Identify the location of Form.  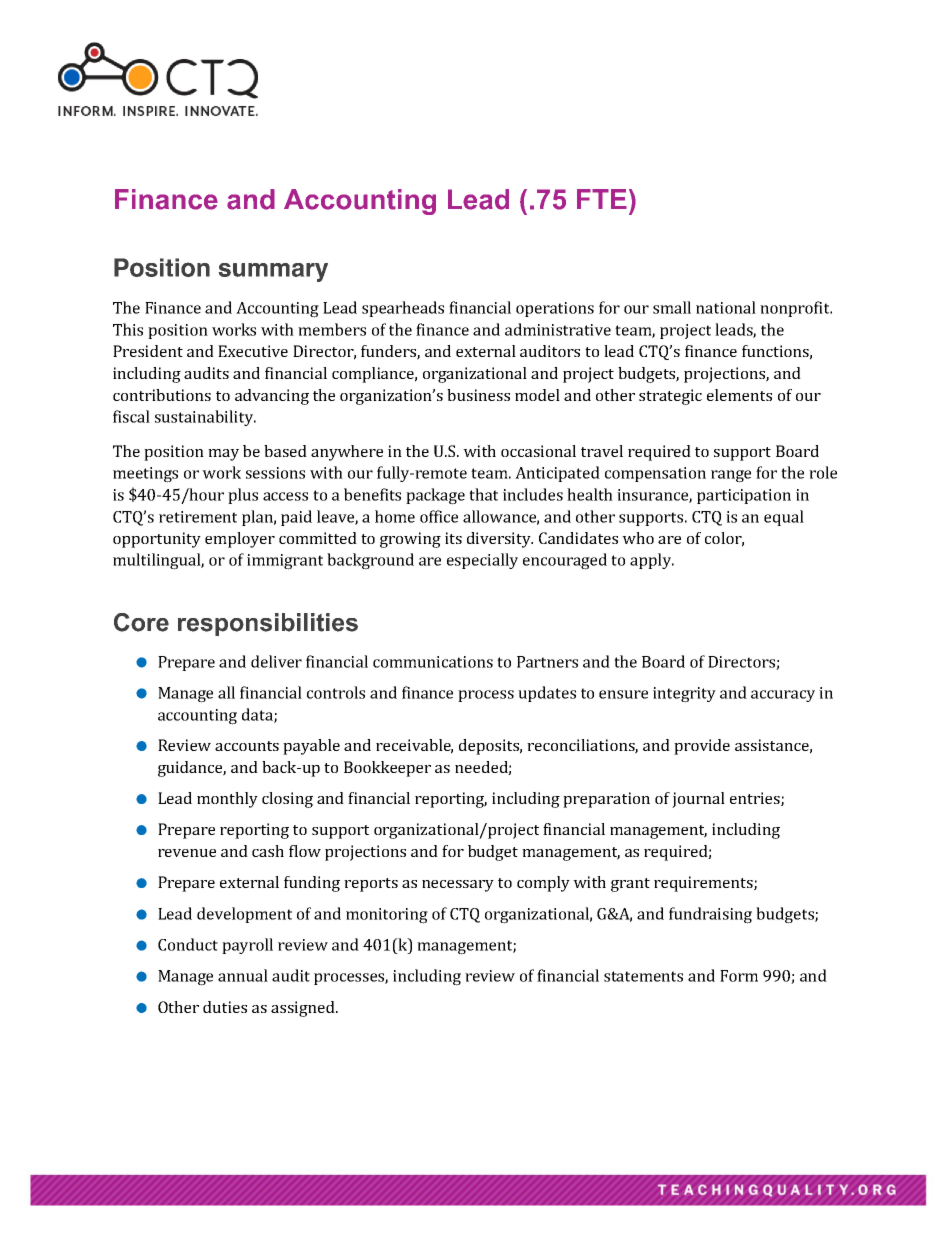
(739, 976).
